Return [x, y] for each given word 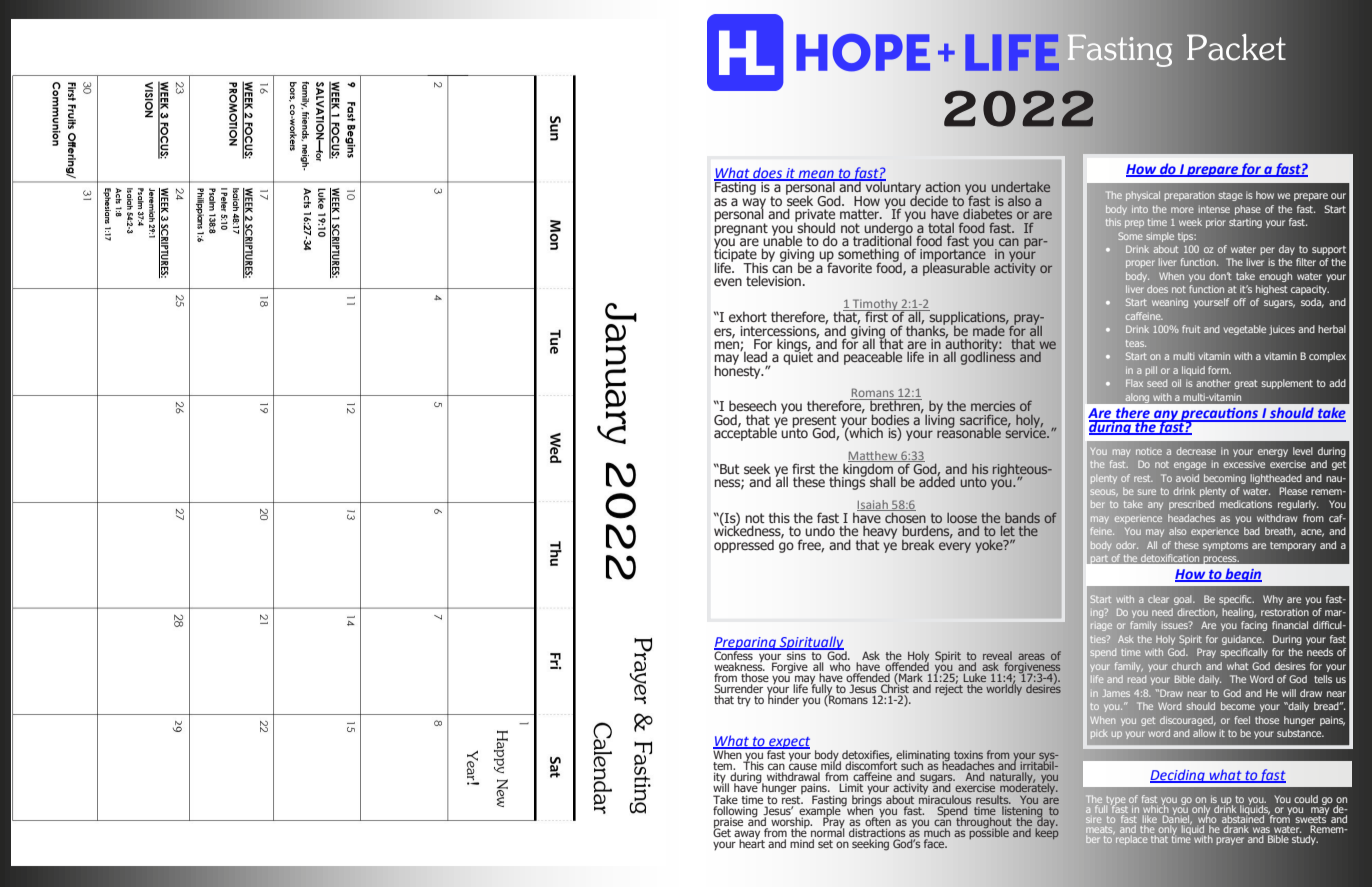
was [1262, 831]
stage [1230, 196]
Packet [1236, 47]
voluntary [892, 188]
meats [1100, 830]
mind [802, 843]
